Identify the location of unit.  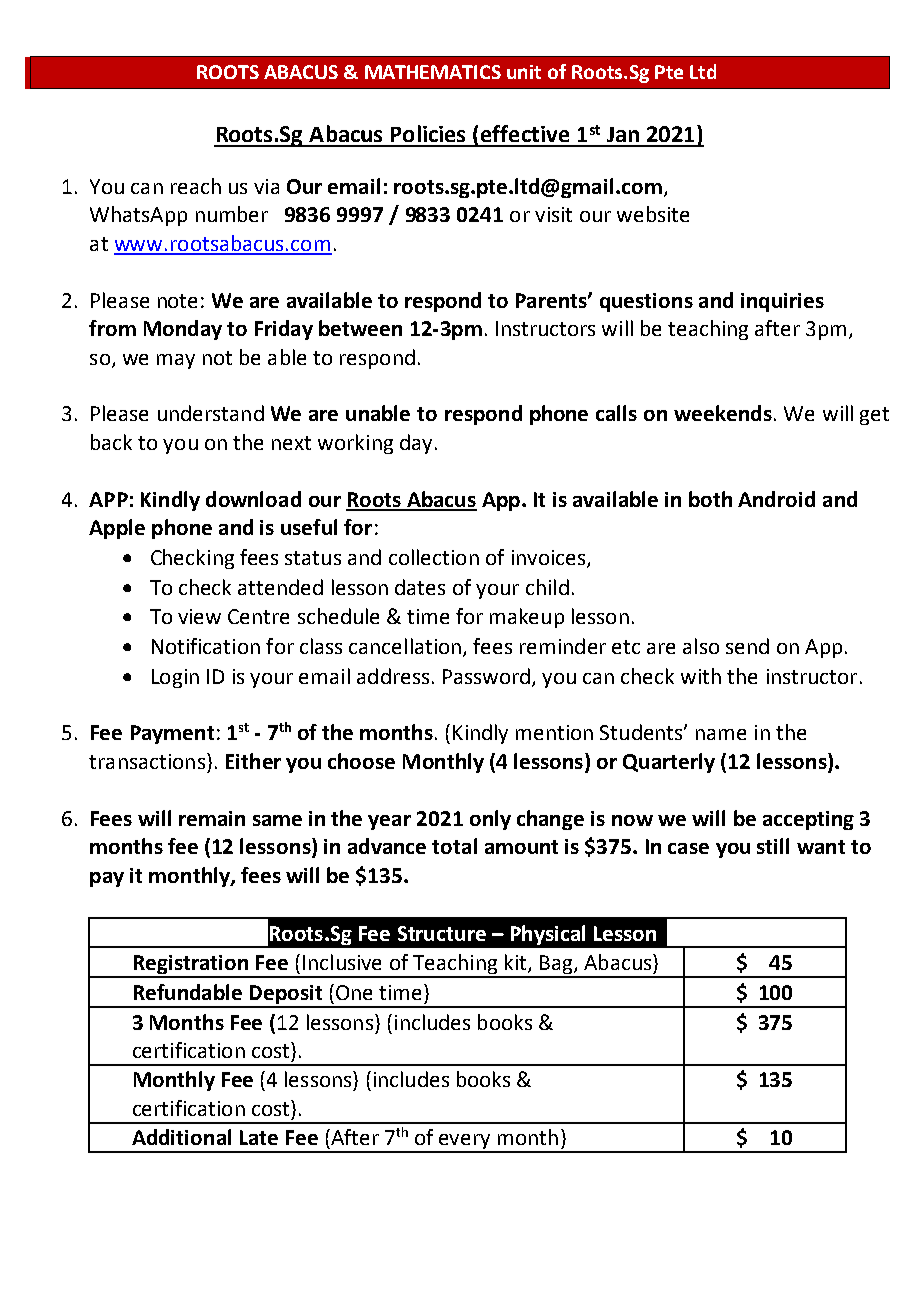
(524, 72).
